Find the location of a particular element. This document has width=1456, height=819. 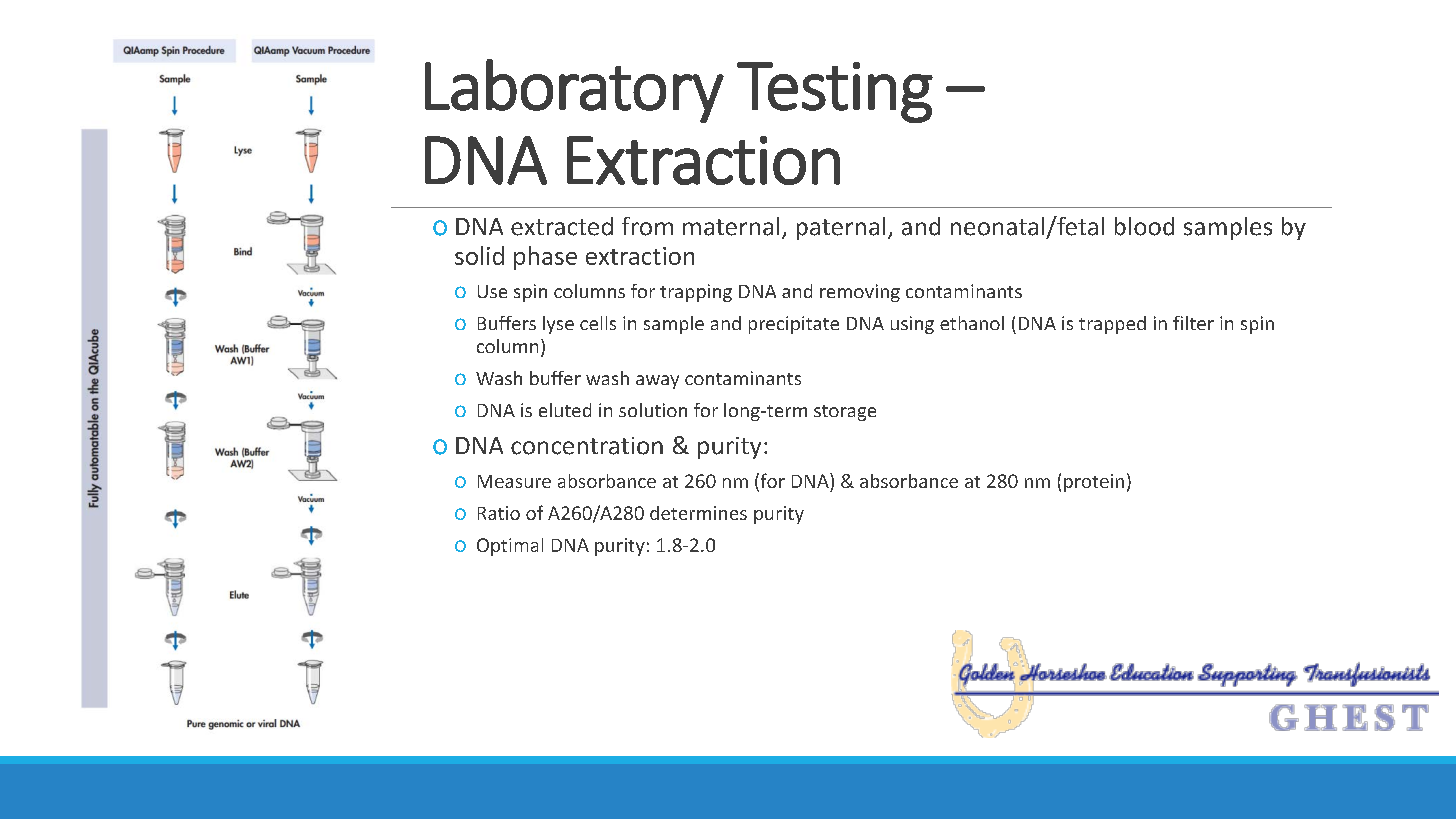

Optimal is located at coordinates (510, 547).
